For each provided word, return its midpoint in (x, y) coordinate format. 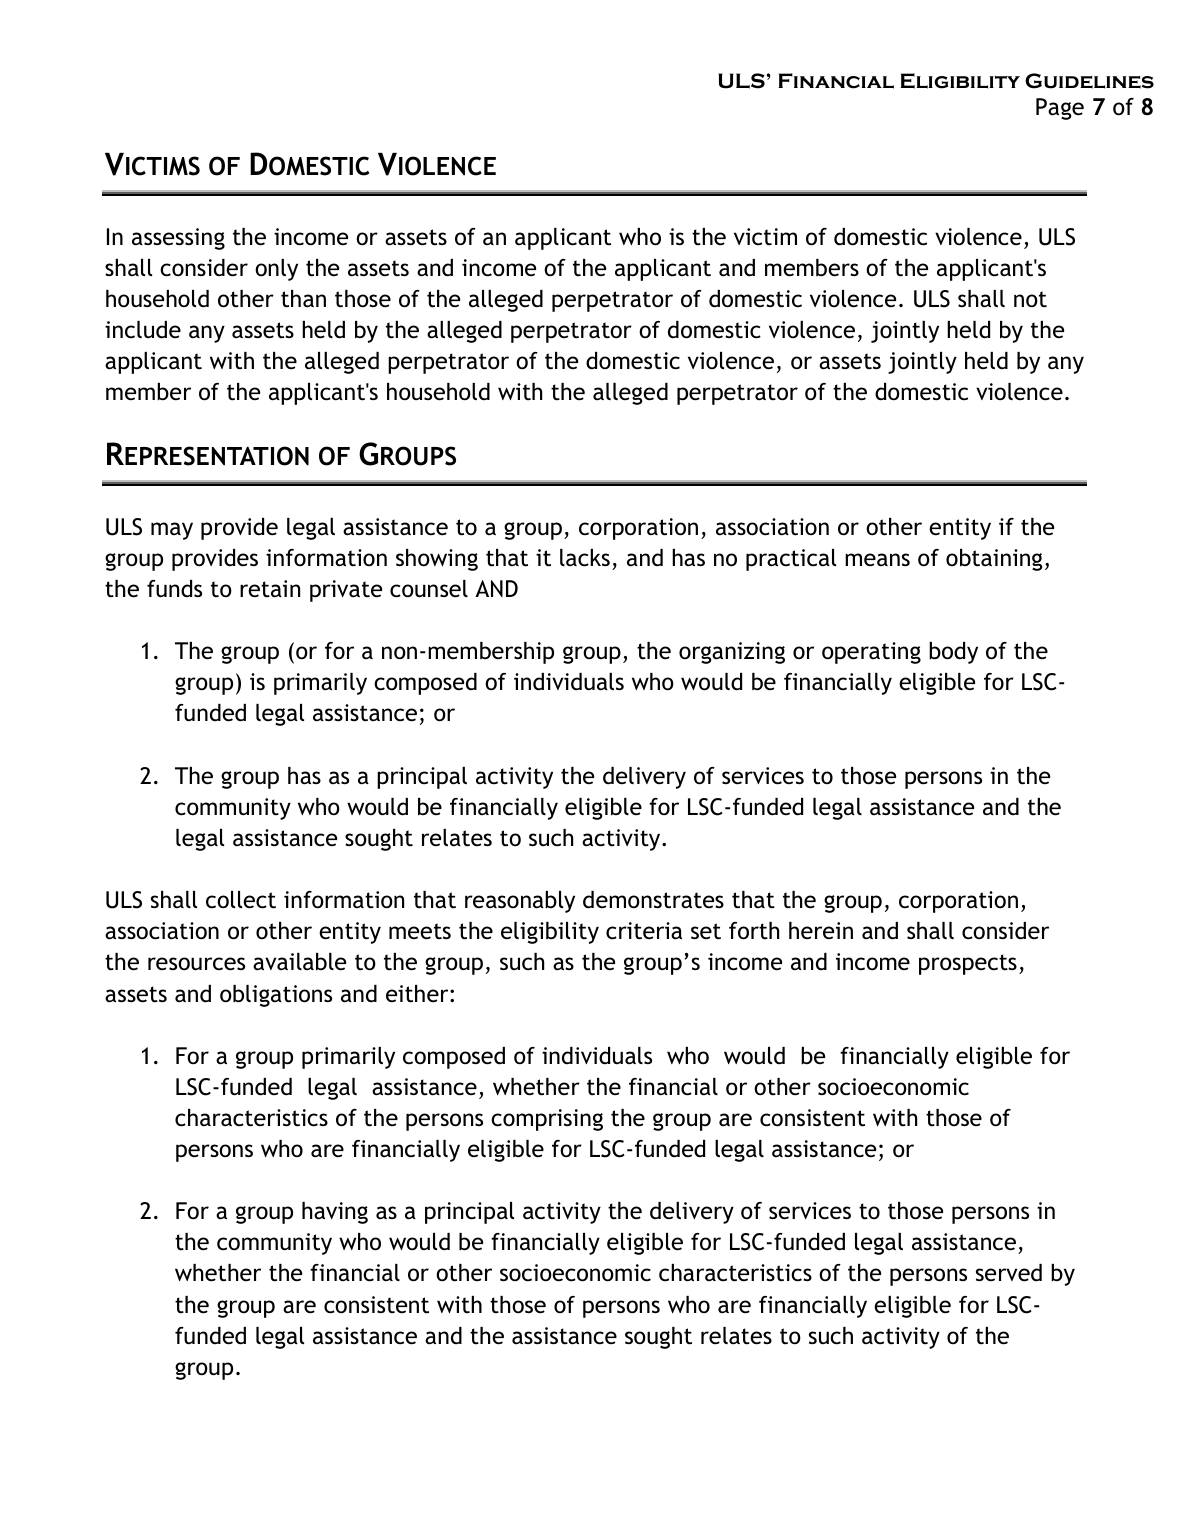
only (276, 270)
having (335, 1213)
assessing (178, 239)
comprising (547, 1120)
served (1009, 1273)
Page (1060, 109)
